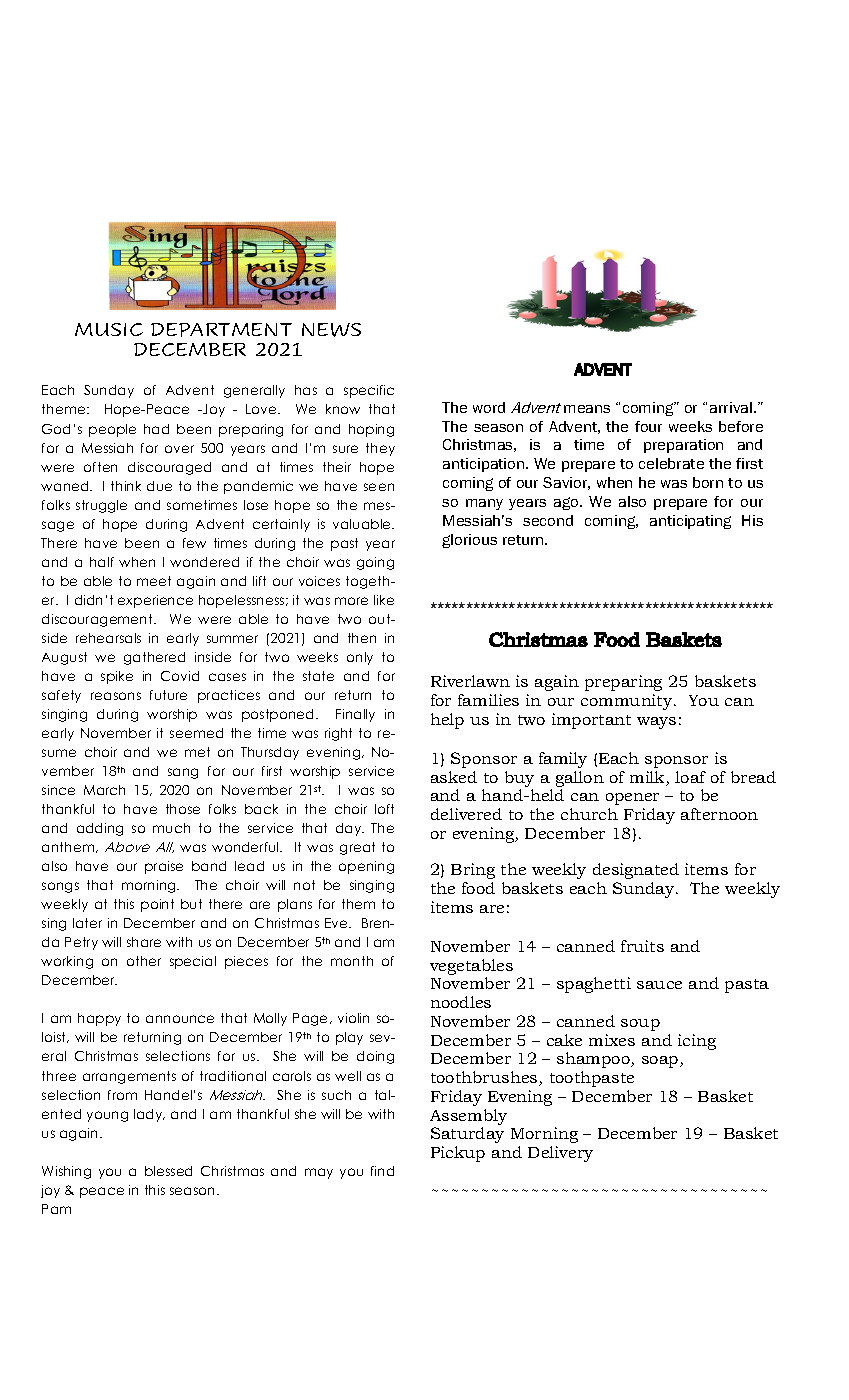 This screenshot has height=1400, width=849. What do you see at coordinates (109, 329) in the screenshot?
I see `MUSIC` at bounding box center [109, 329].
